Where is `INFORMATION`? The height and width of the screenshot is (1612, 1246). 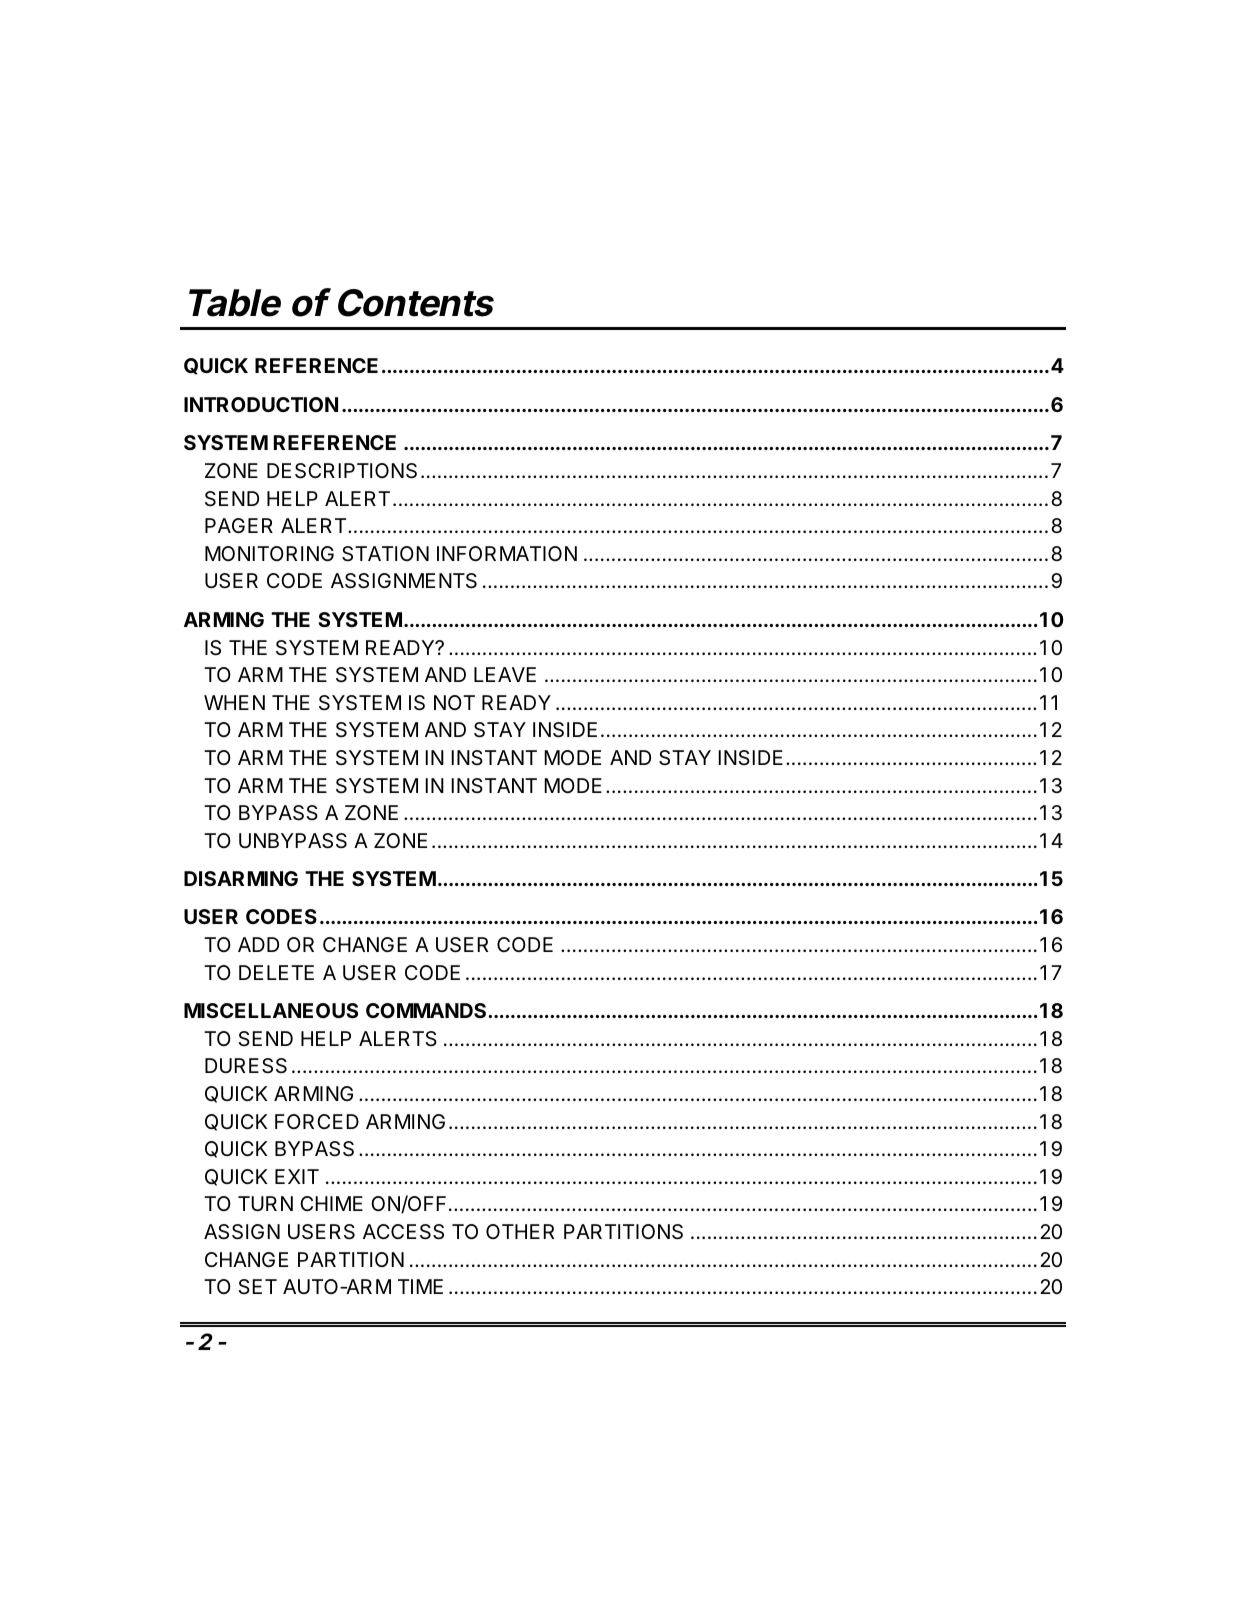
INFORMATION is located at coordinates (507, 553).
